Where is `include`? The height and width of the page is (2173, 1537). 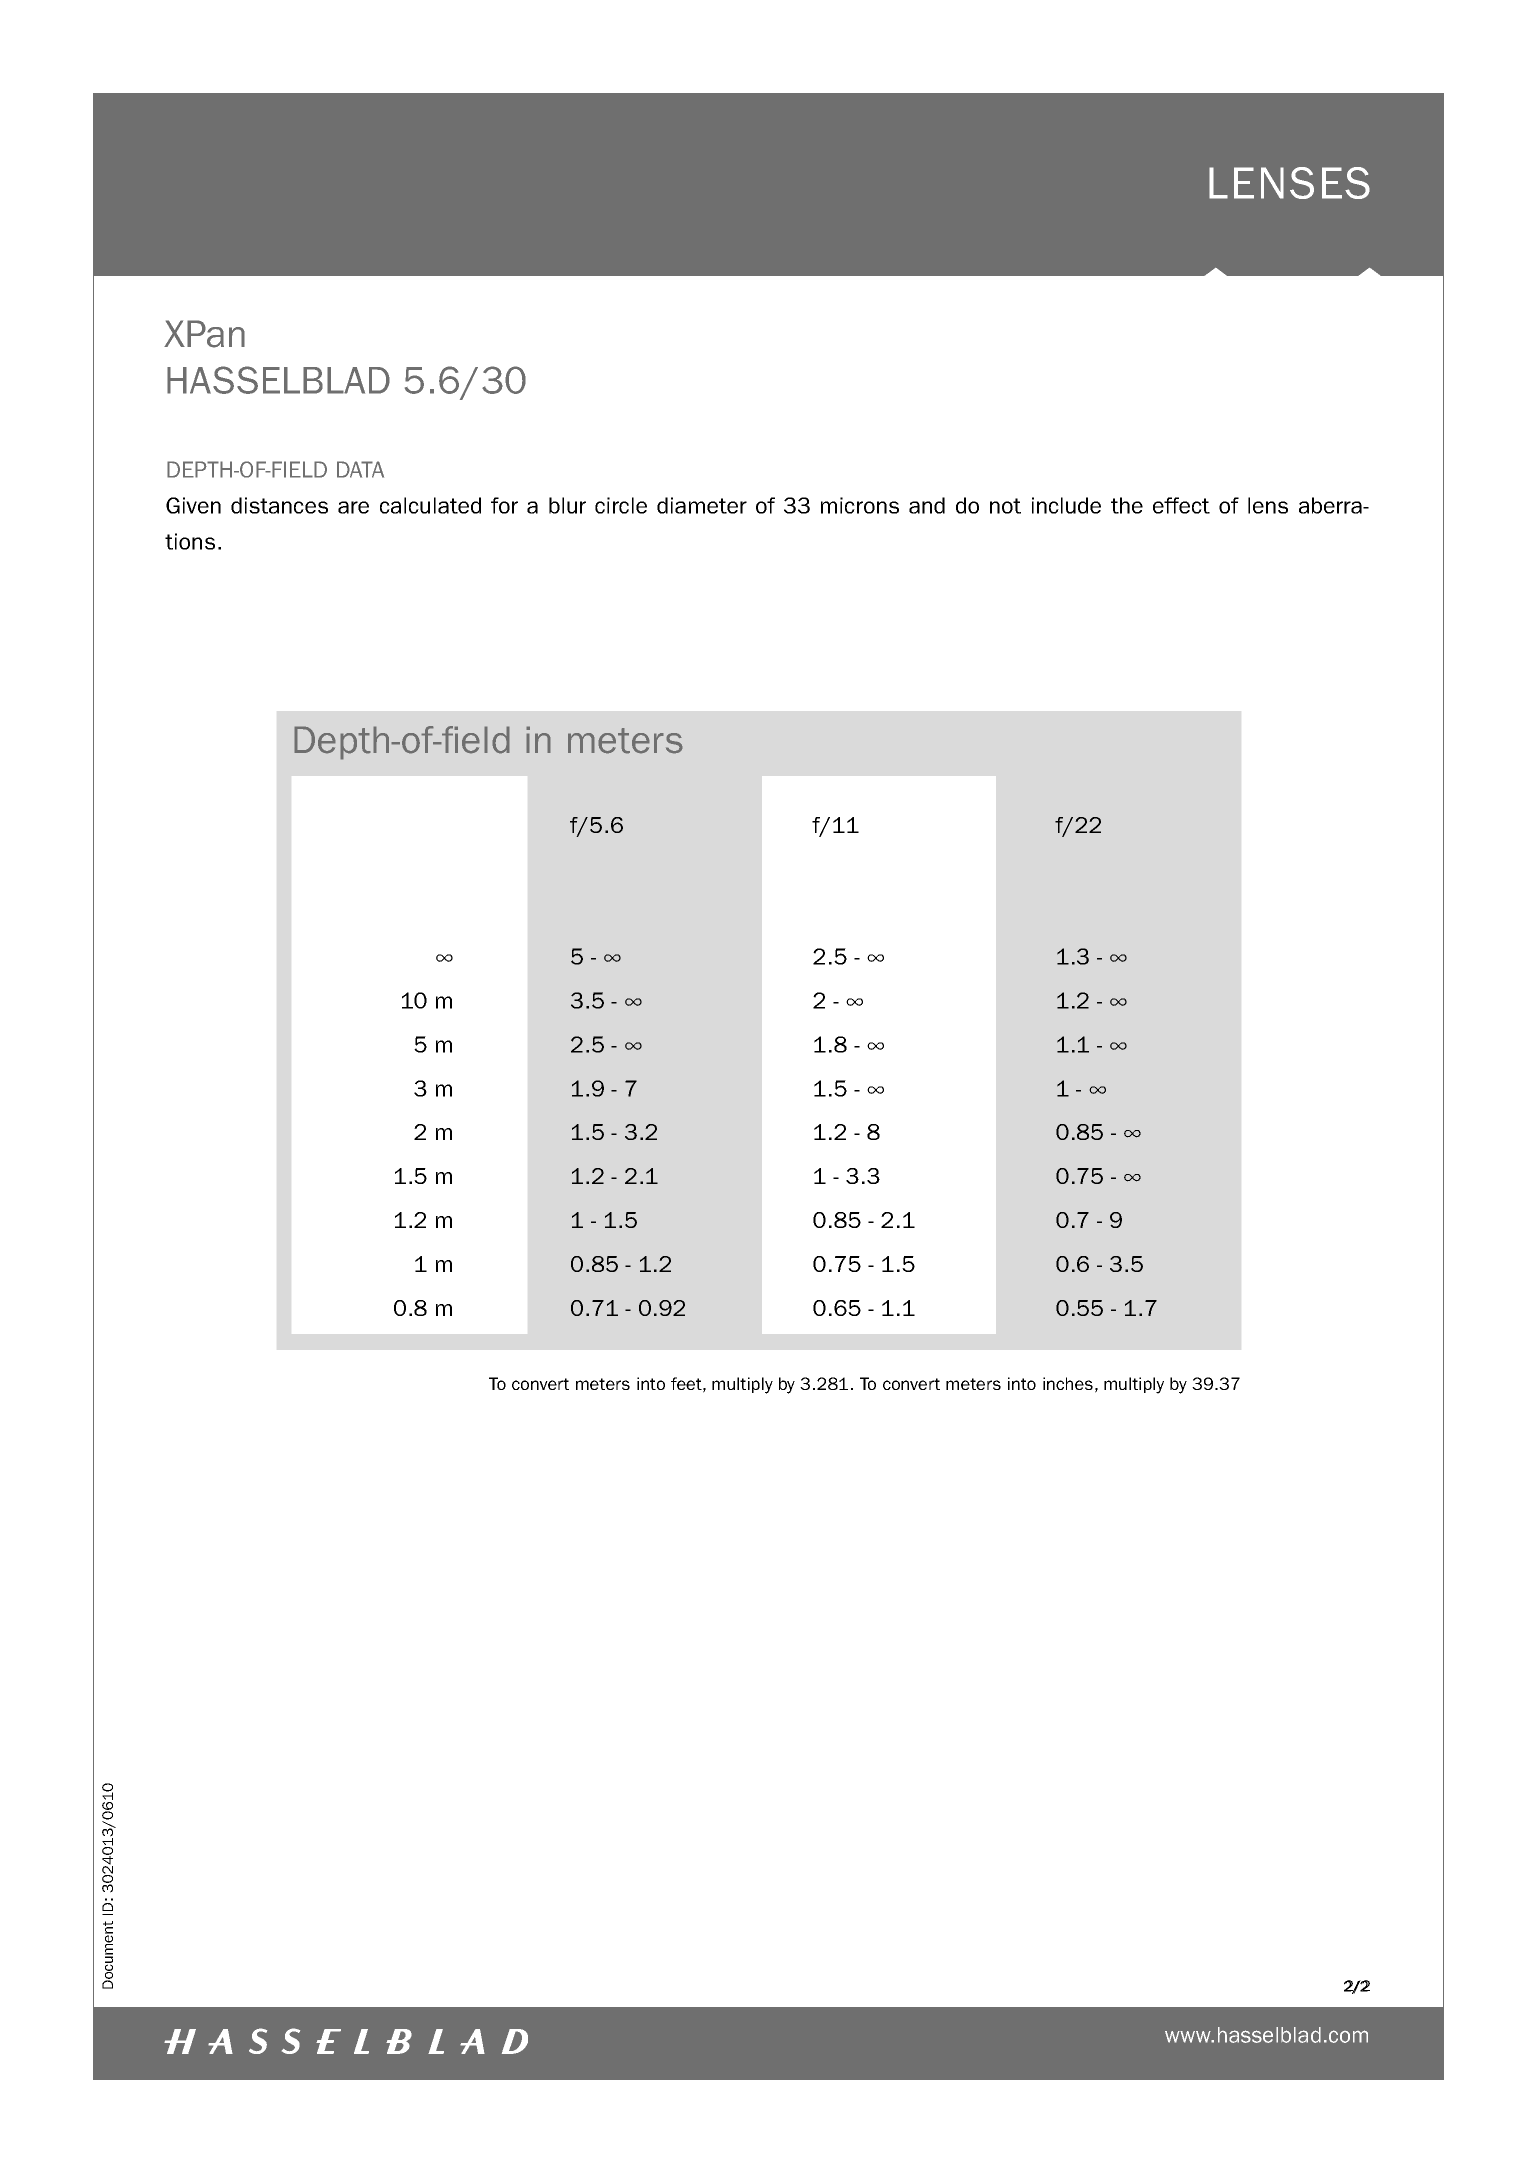 include is located at coordinates (1066, 505).
